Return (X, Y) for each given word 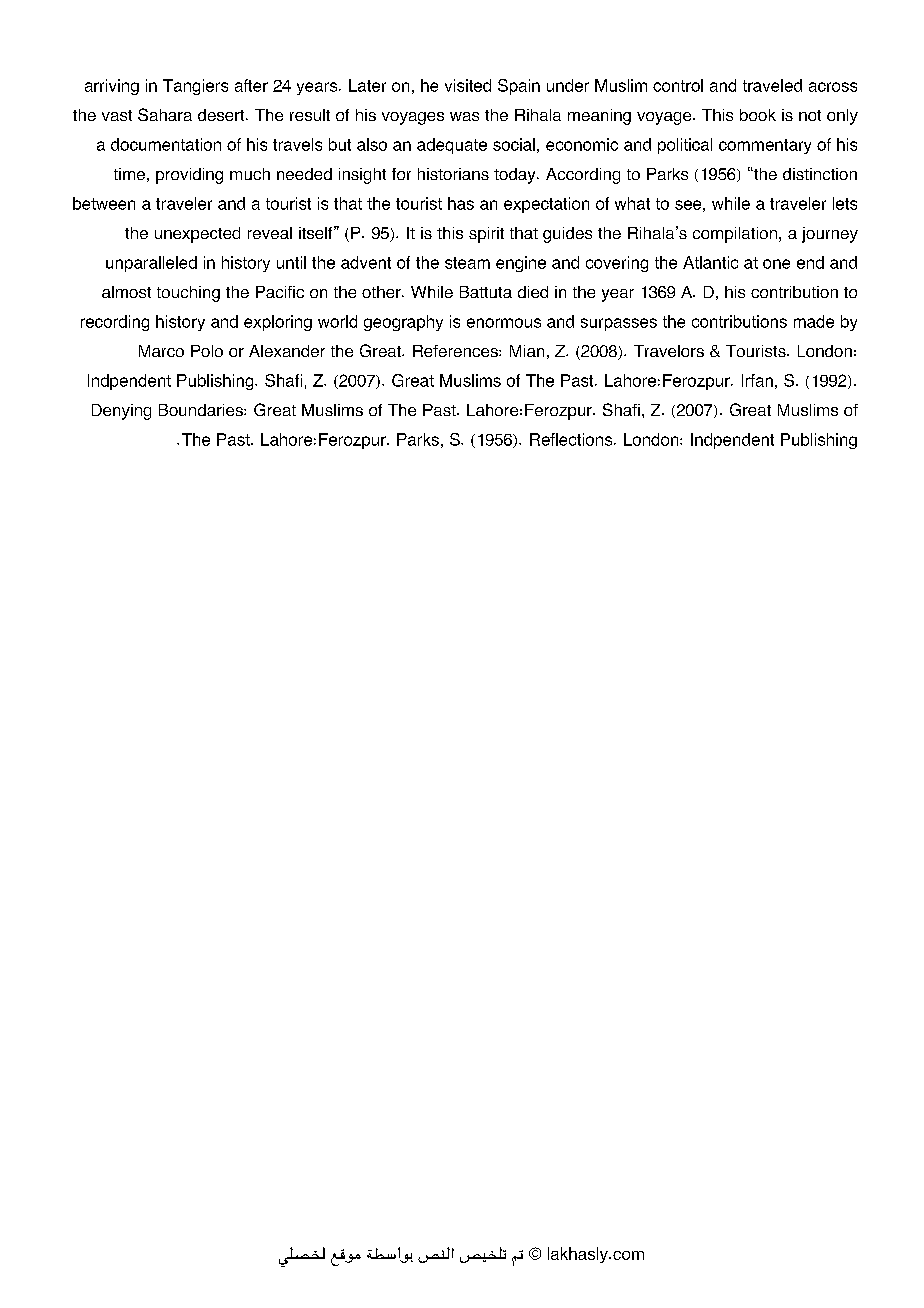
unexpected (197, 235)
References (456, 351)
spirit (486, 235)
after (251, 85)
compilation (735, 235)
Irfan (757, 380)
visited (468, 85)
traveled (772, 85)
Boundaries (202, 410)
